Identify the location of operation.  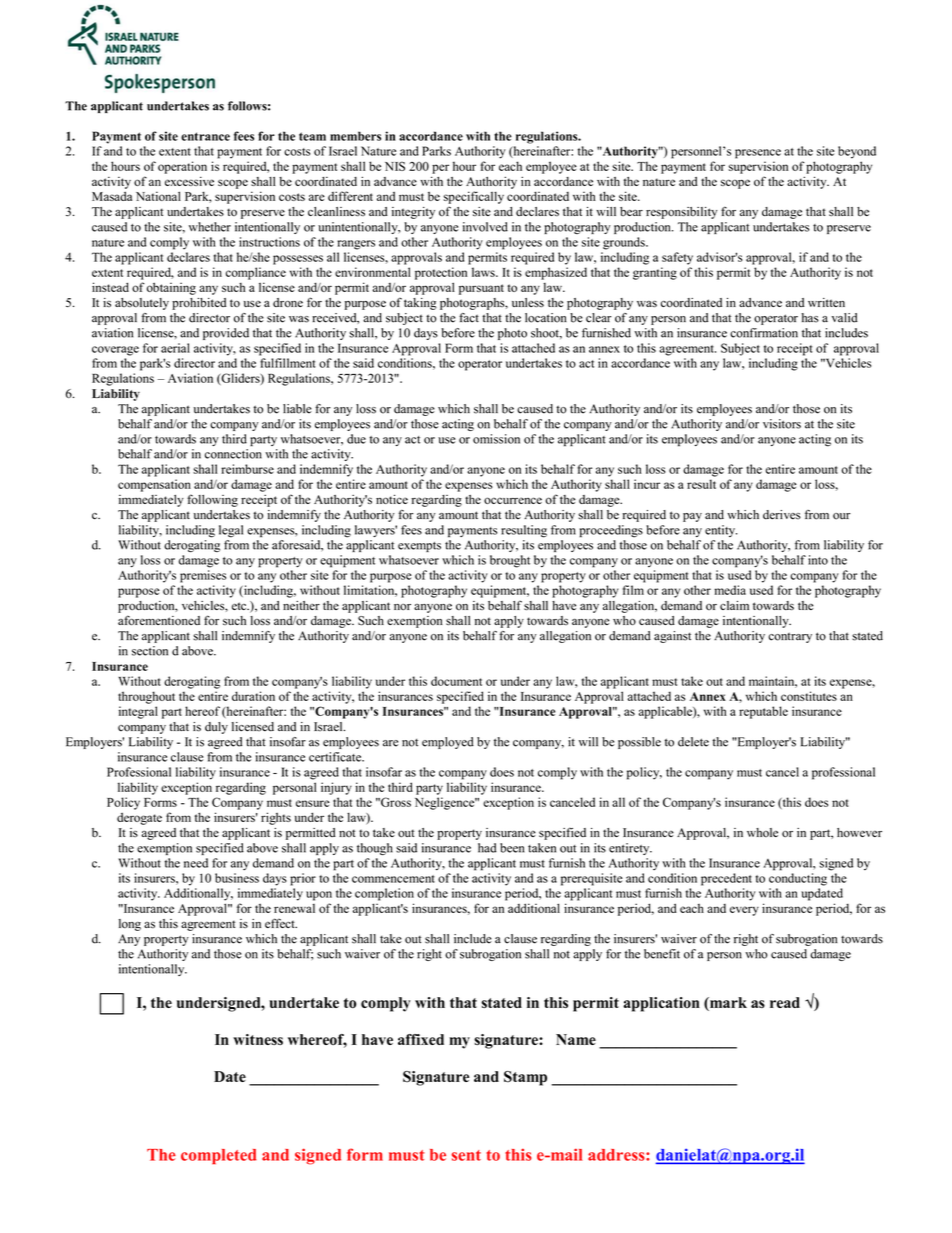
(182, 167).
